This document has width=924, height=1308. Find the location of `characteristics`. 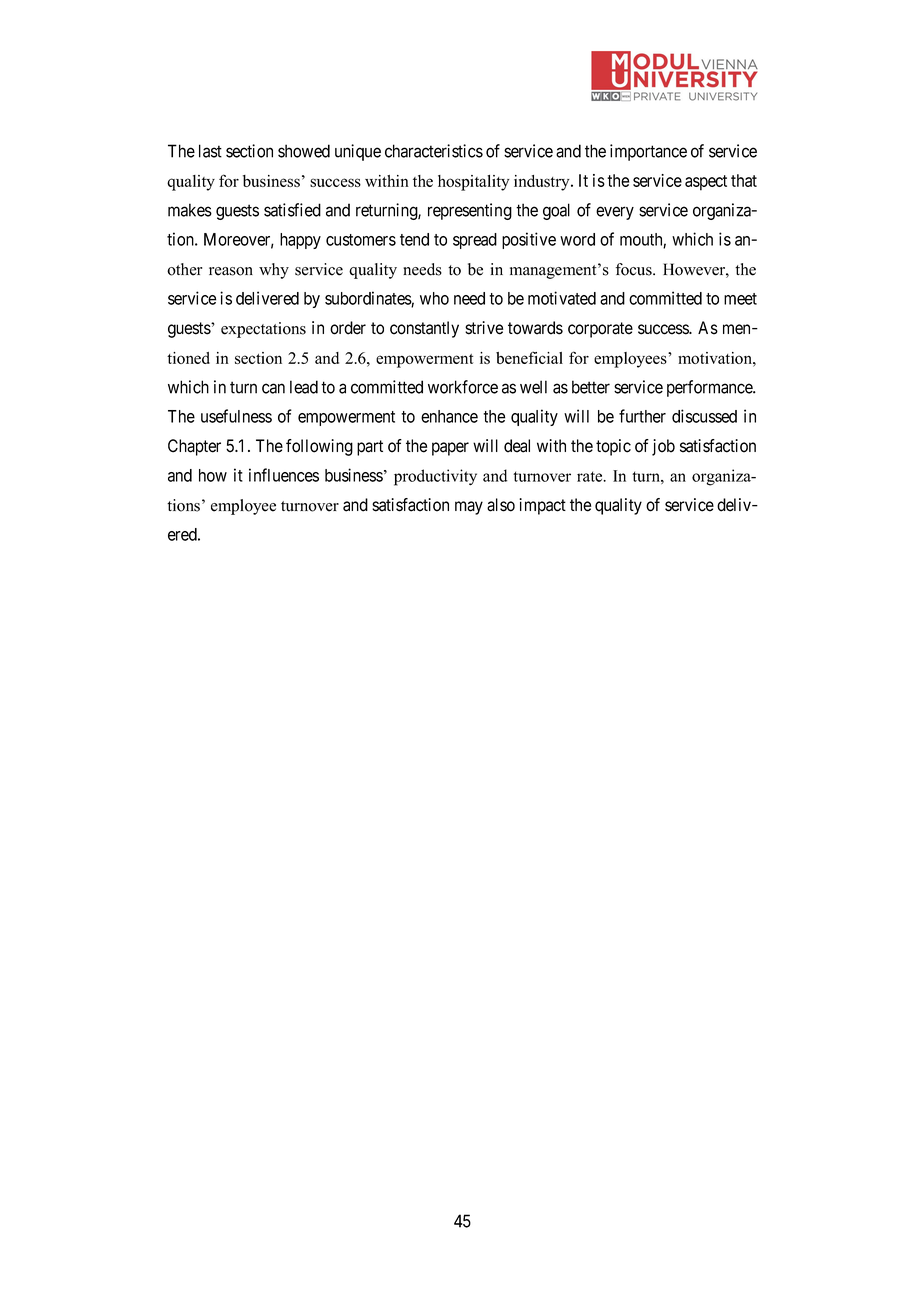

characteristics is located at coordinates (434, 151).
